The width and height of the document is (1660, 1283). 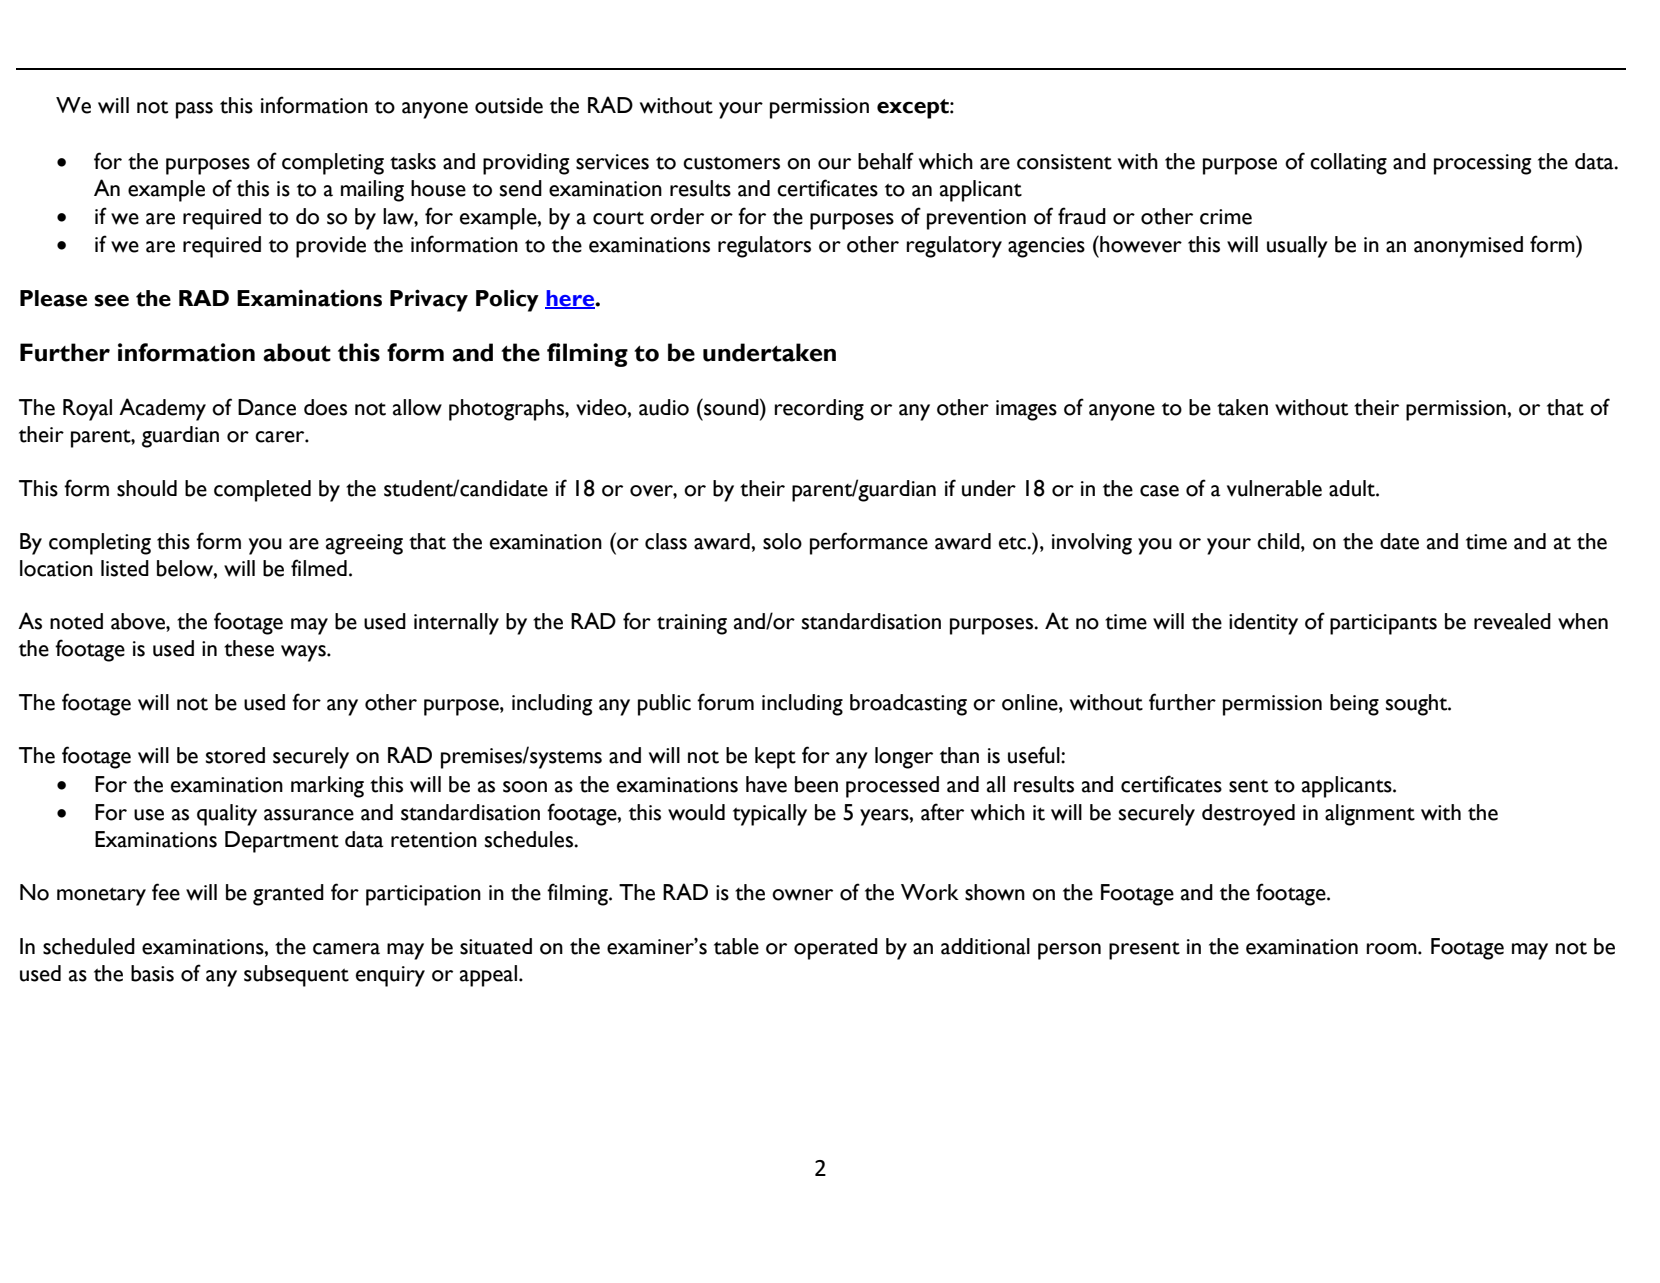 What do you see at coordinates (1348, 164) in the document?
I see `collating` at bounding box center [1348, 164].
